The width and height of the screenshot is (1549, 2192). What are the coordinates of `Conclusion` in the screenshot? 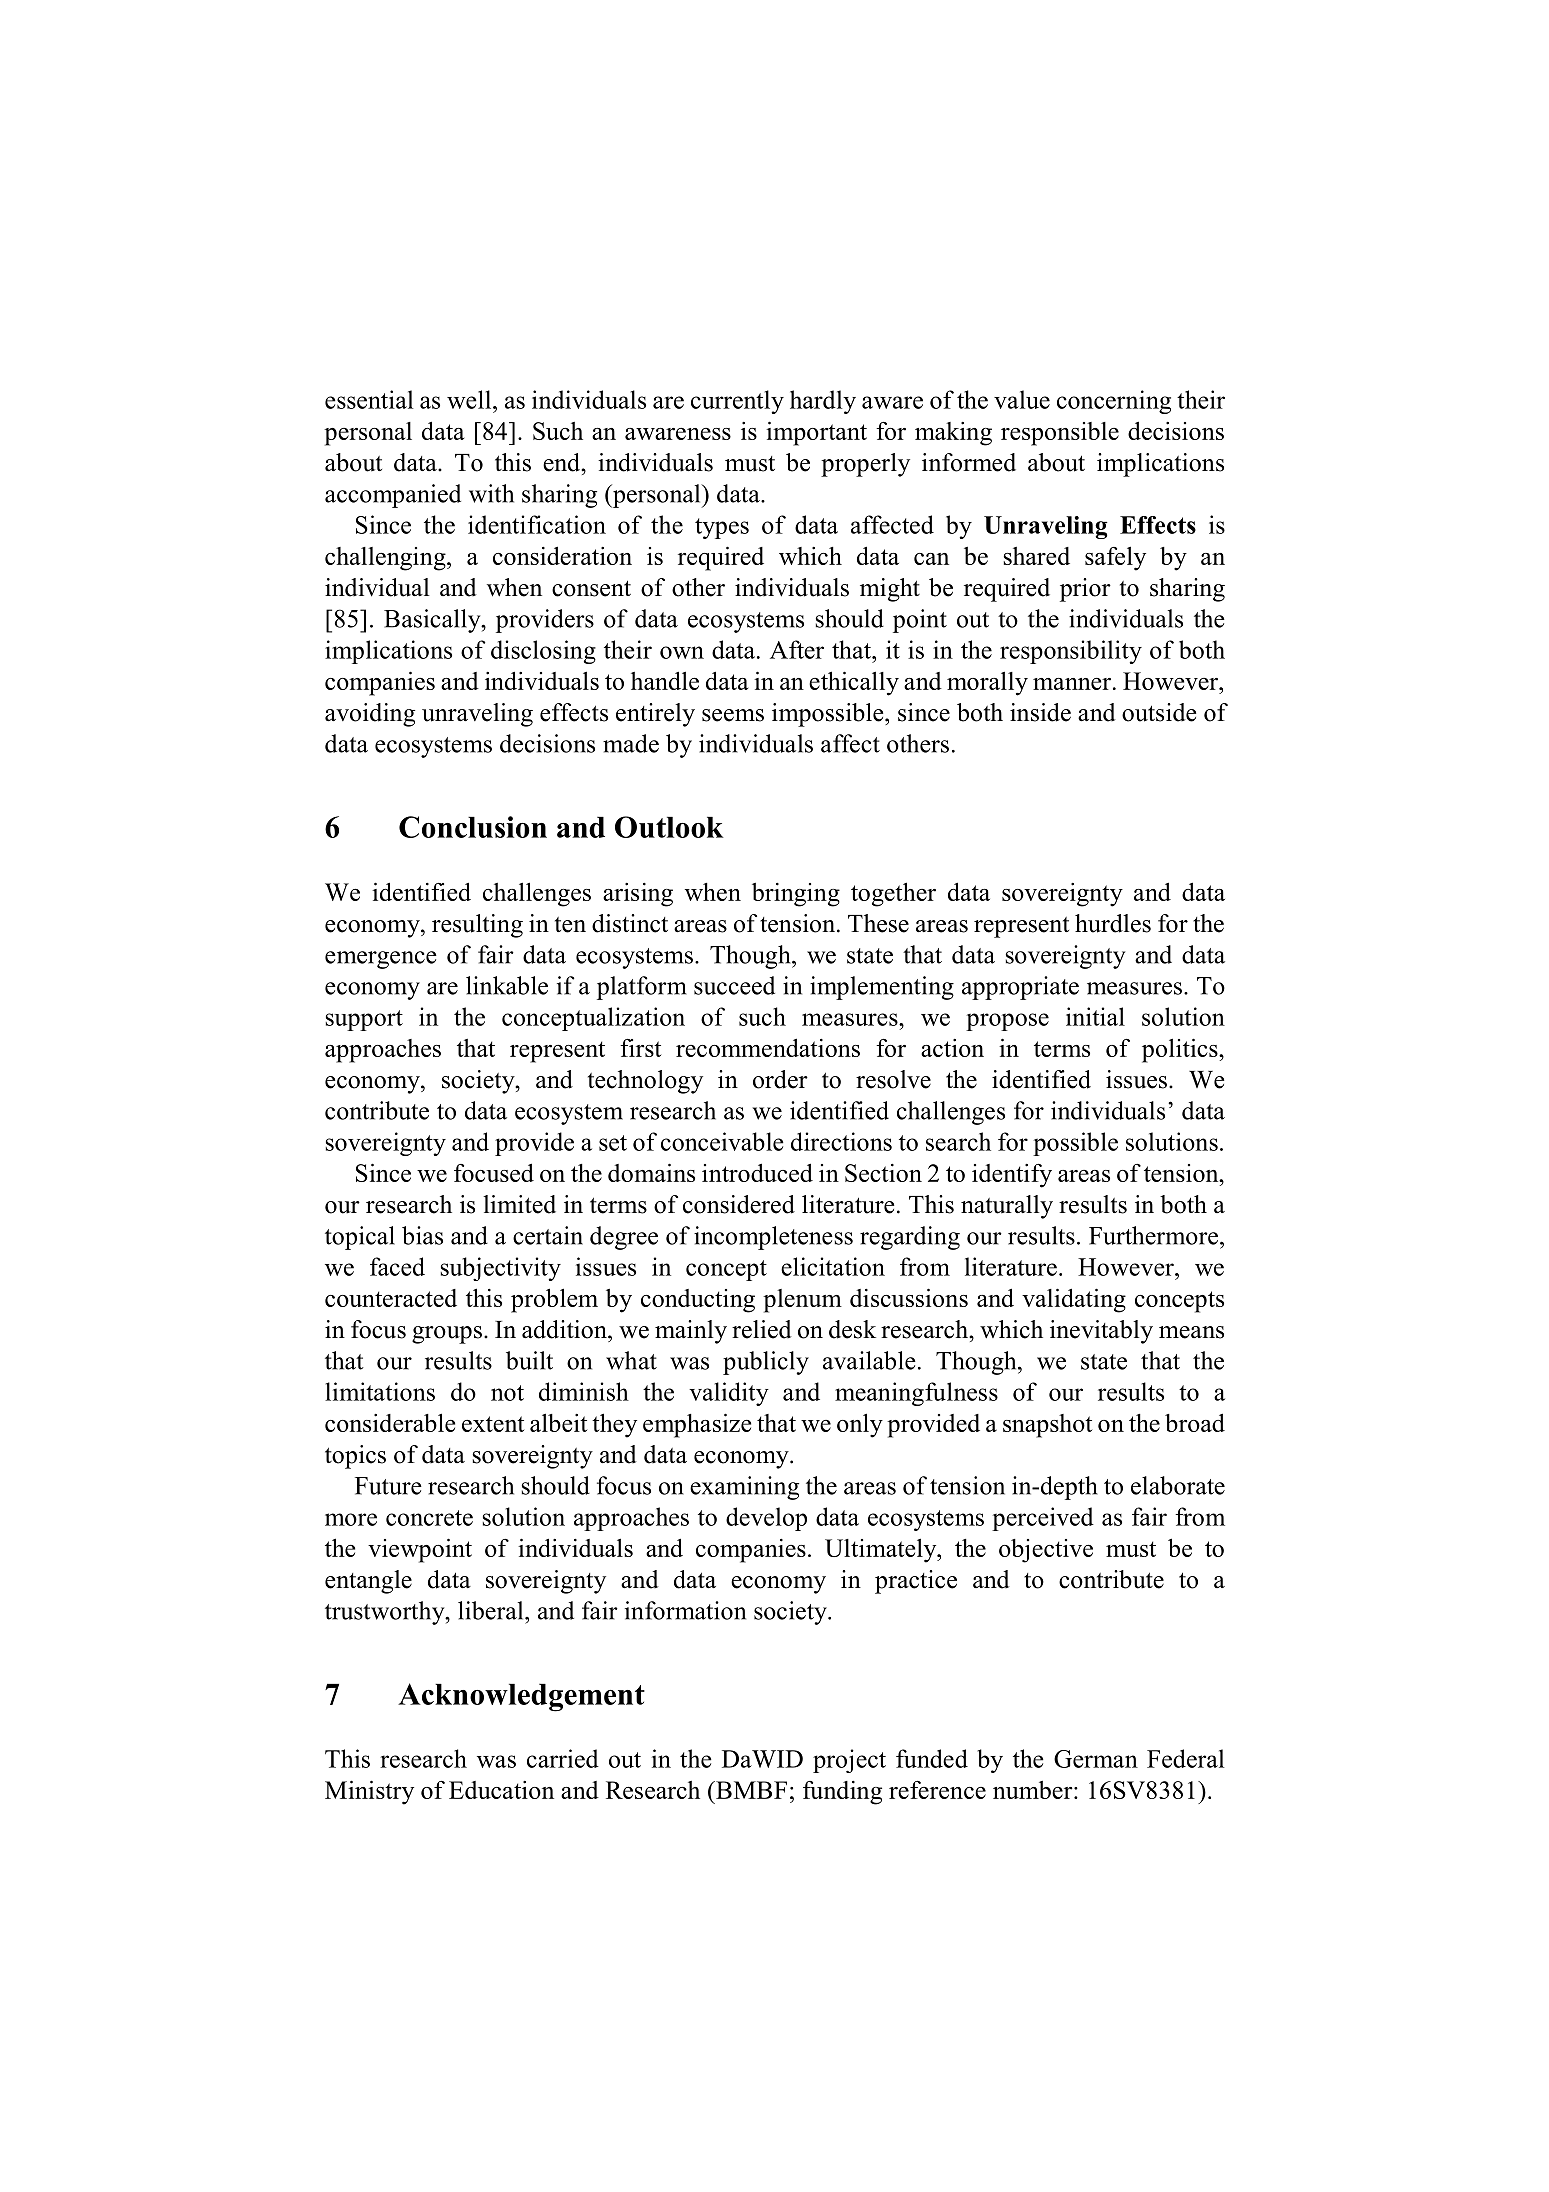 It's located at (473, 827).
